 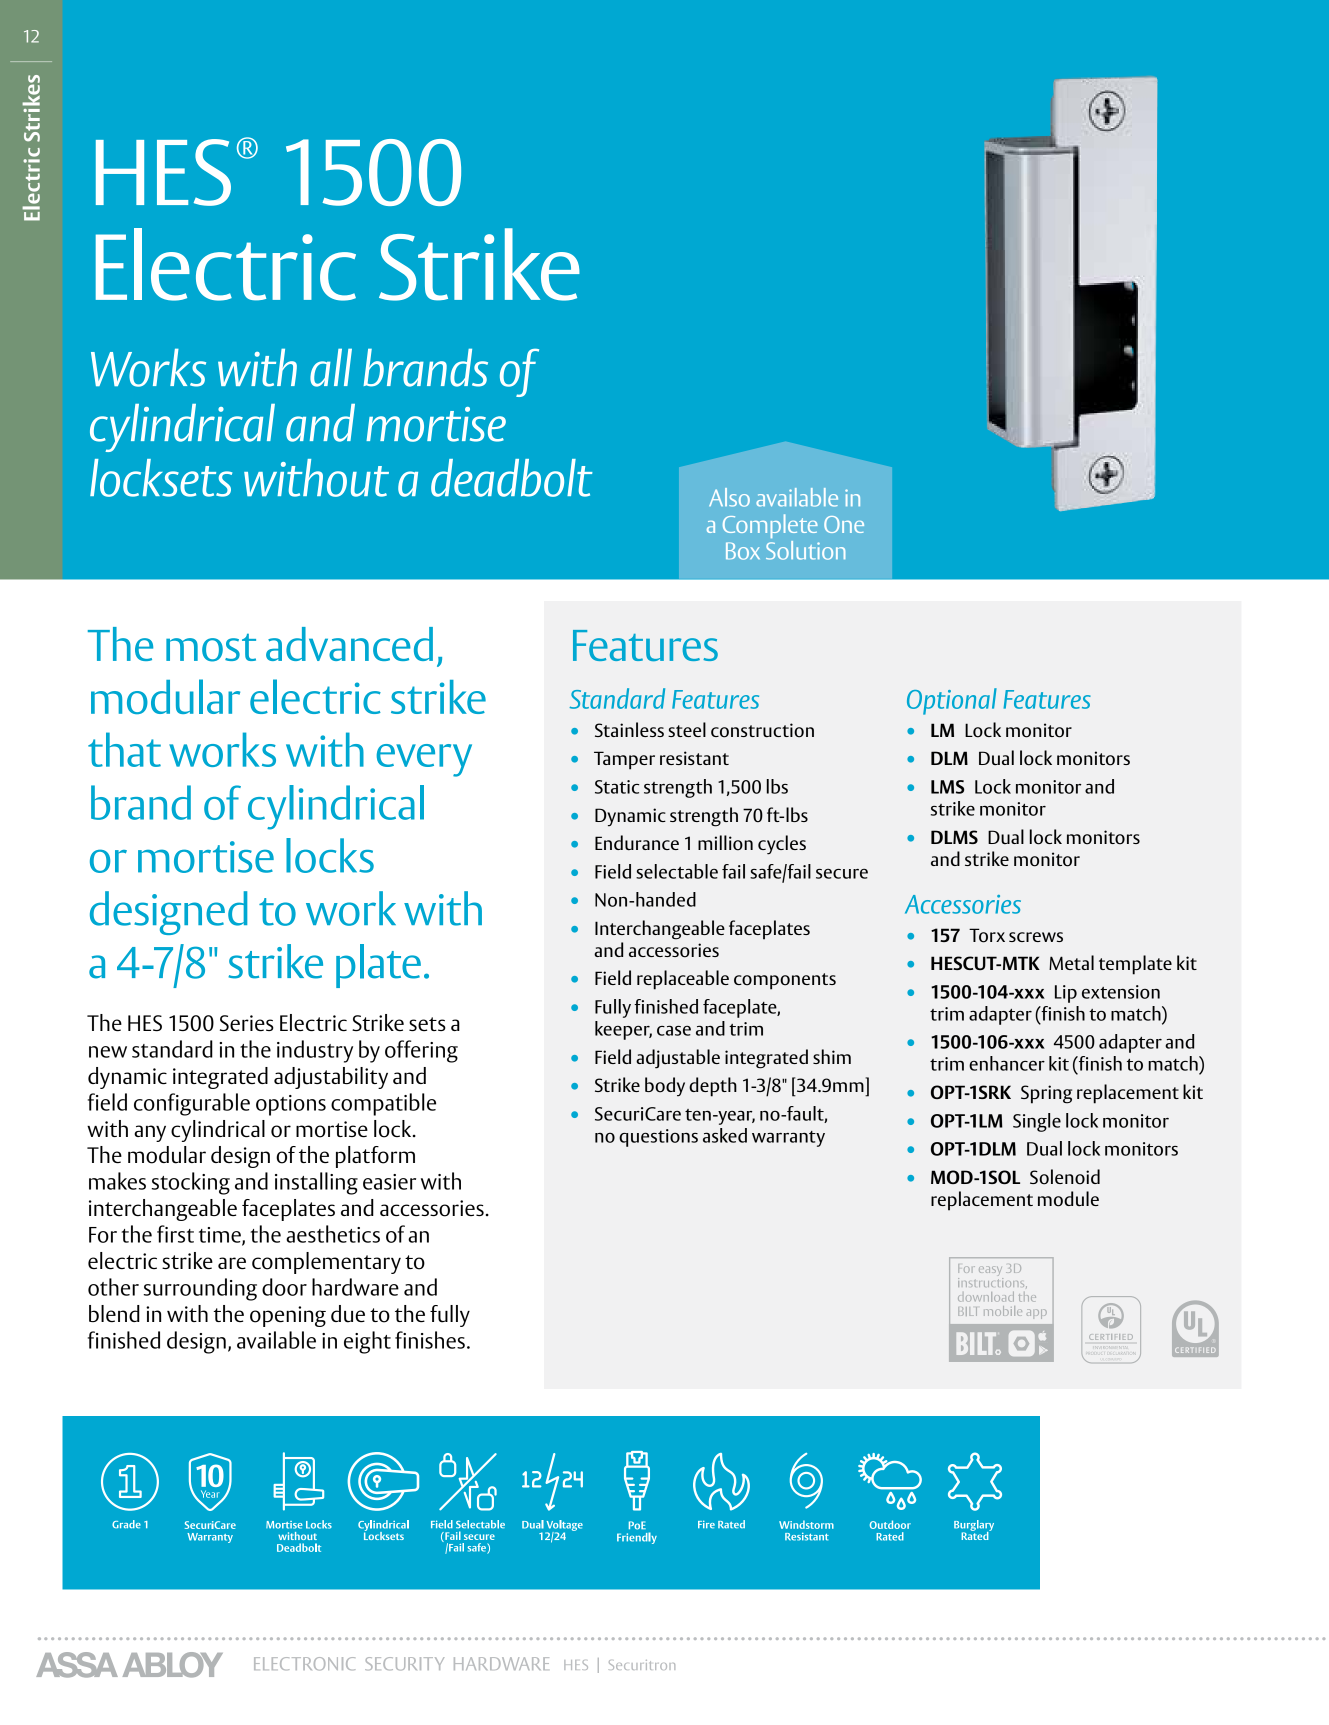 What do you see at coordinates (617, 787) in the screenshot?
I see `Static` at bounding box center [617, 787].
